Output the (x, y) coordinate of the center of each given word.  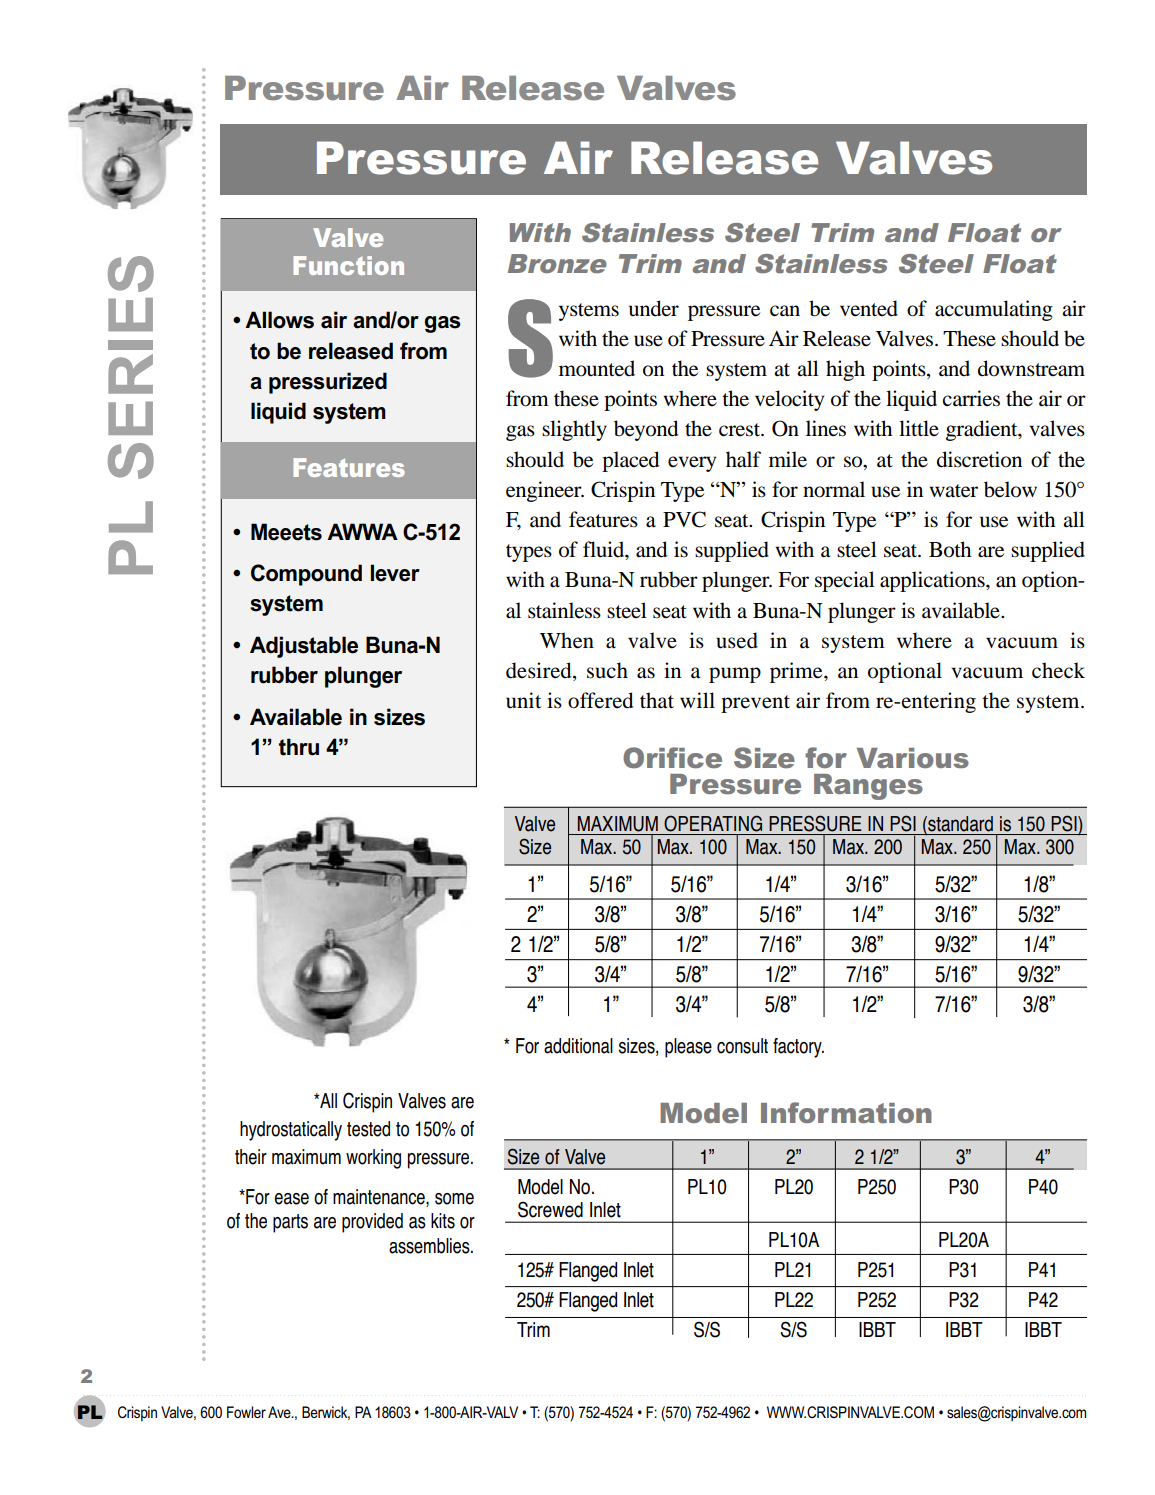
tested (368, 1129)
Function (348, 265)
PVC (684, 519)
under (654, 308)
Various (912, 758)
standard (959, 825)
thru (299, 747)
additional (578, 1046)
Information (846, 1112)
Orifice (672, 757)
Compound (306, 575)
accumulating (994, 310)
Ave (280, 1412)
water (953, 491)
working (373, 1159)
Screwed (550, 1209)
